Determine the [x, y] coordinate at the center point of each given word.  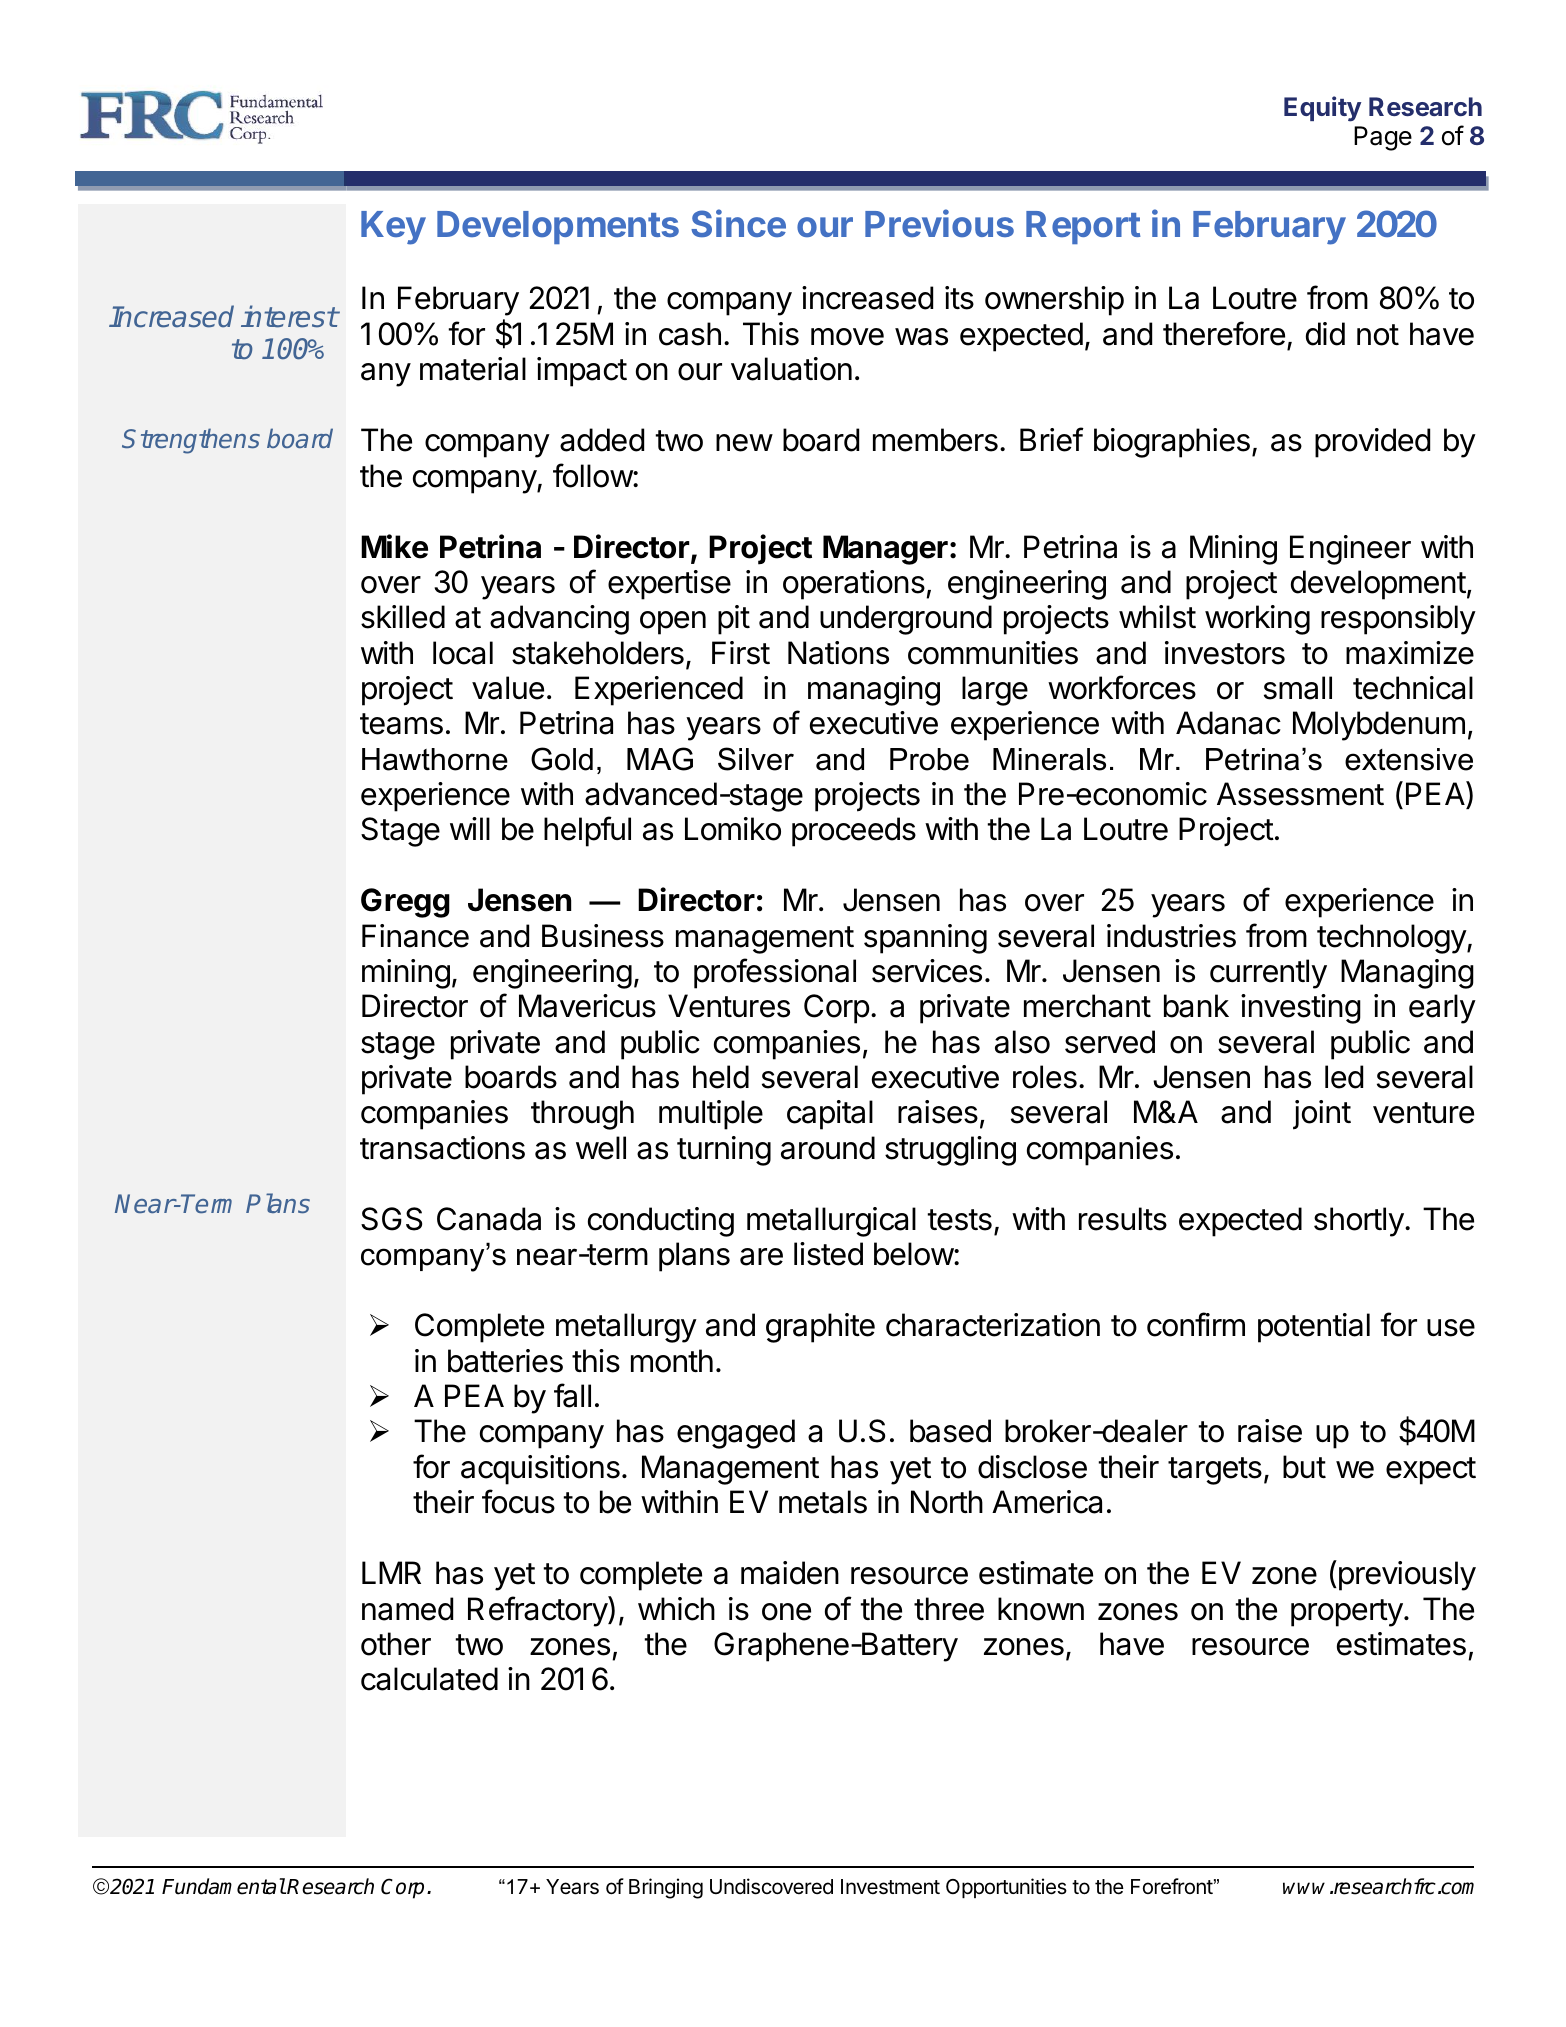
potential [1314, 1328]
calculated [429, 1679]
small [1298, 688]
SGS [391, 1219]
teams [401, 724]
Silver [756, 759]
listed [828, 1254]
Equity [1322, 109]
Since [738, 223]
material [473, 369]
